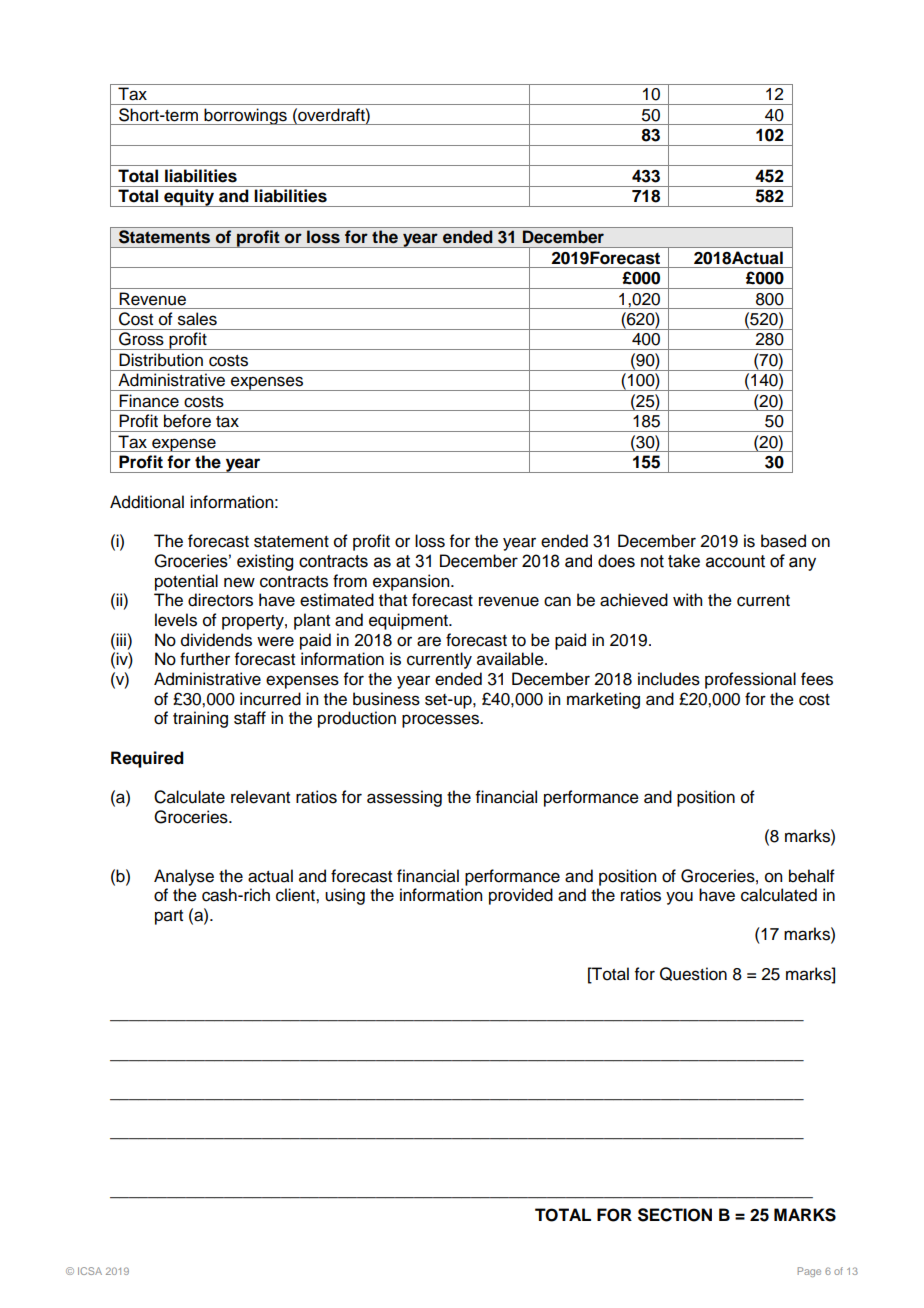 This screenshot has height=1308, width=924. I want to click on you, so click(679, 898).
